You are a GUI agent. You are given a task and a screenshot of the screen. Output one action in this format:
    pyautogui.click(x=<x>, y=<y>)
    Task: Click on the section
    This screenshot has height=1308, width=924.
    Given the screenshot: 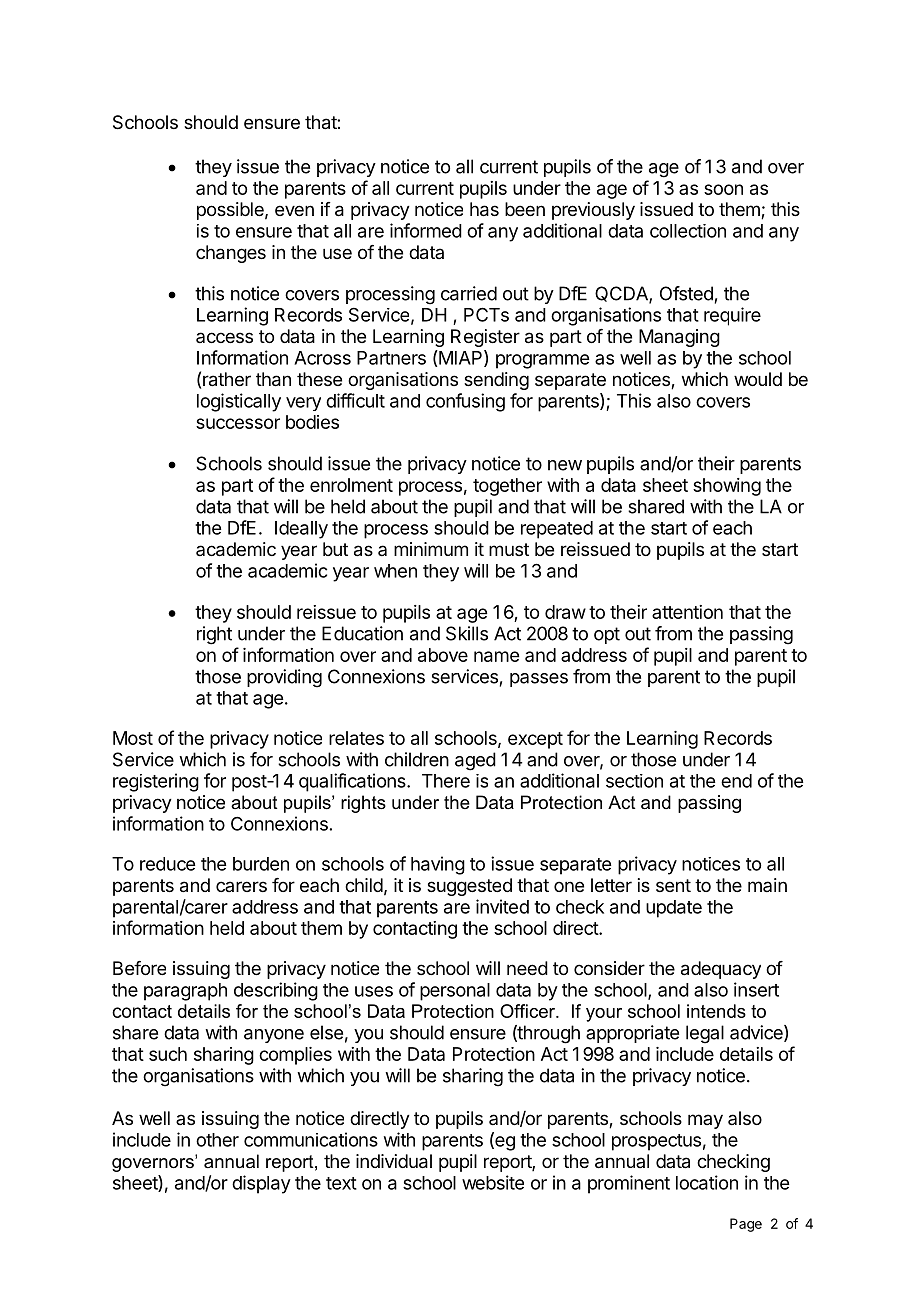 What is the action you would take?
    pyautogui.click(x=634, y=781)
